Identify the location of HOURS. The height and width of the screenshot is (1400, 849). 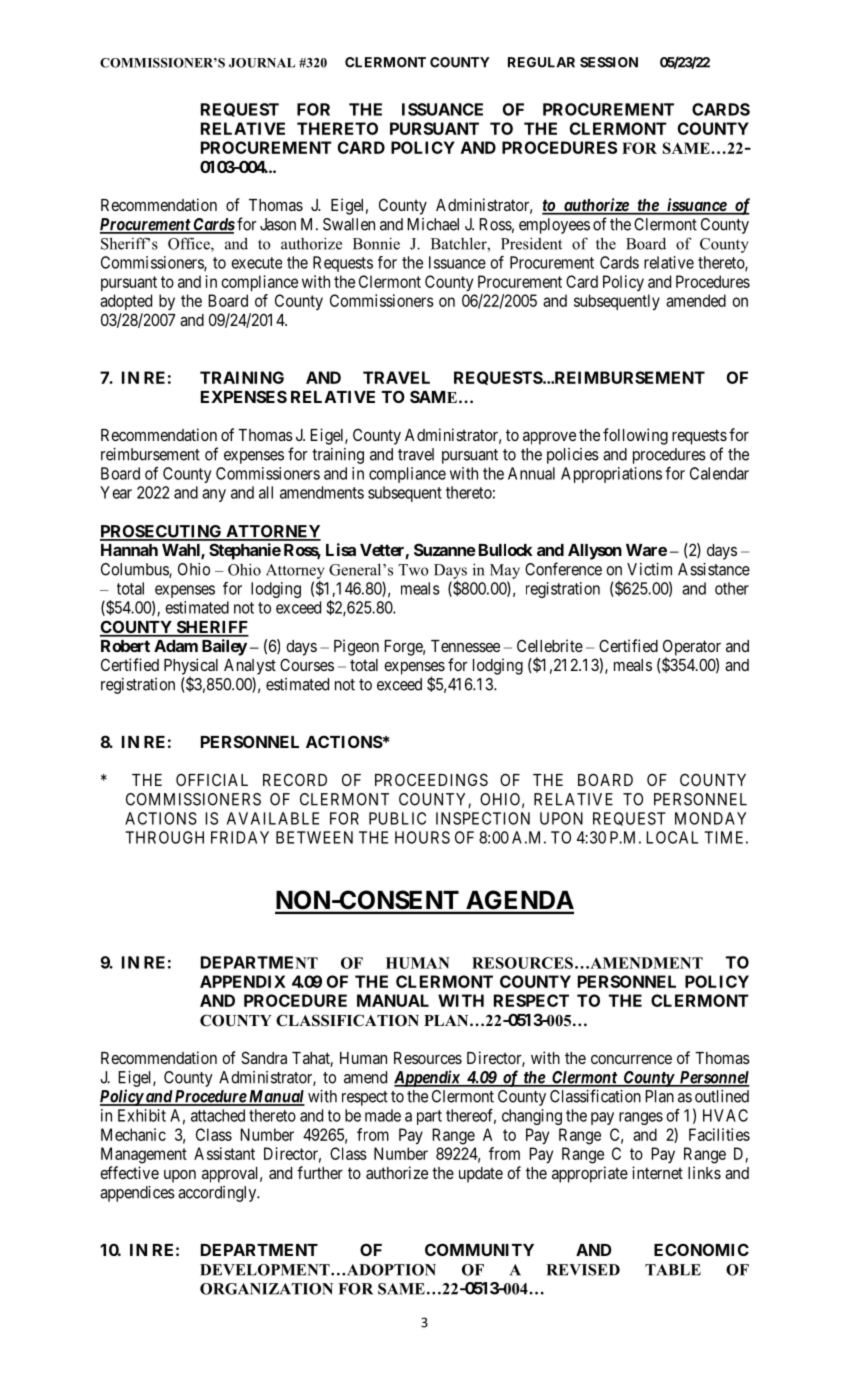
(422, 837).
